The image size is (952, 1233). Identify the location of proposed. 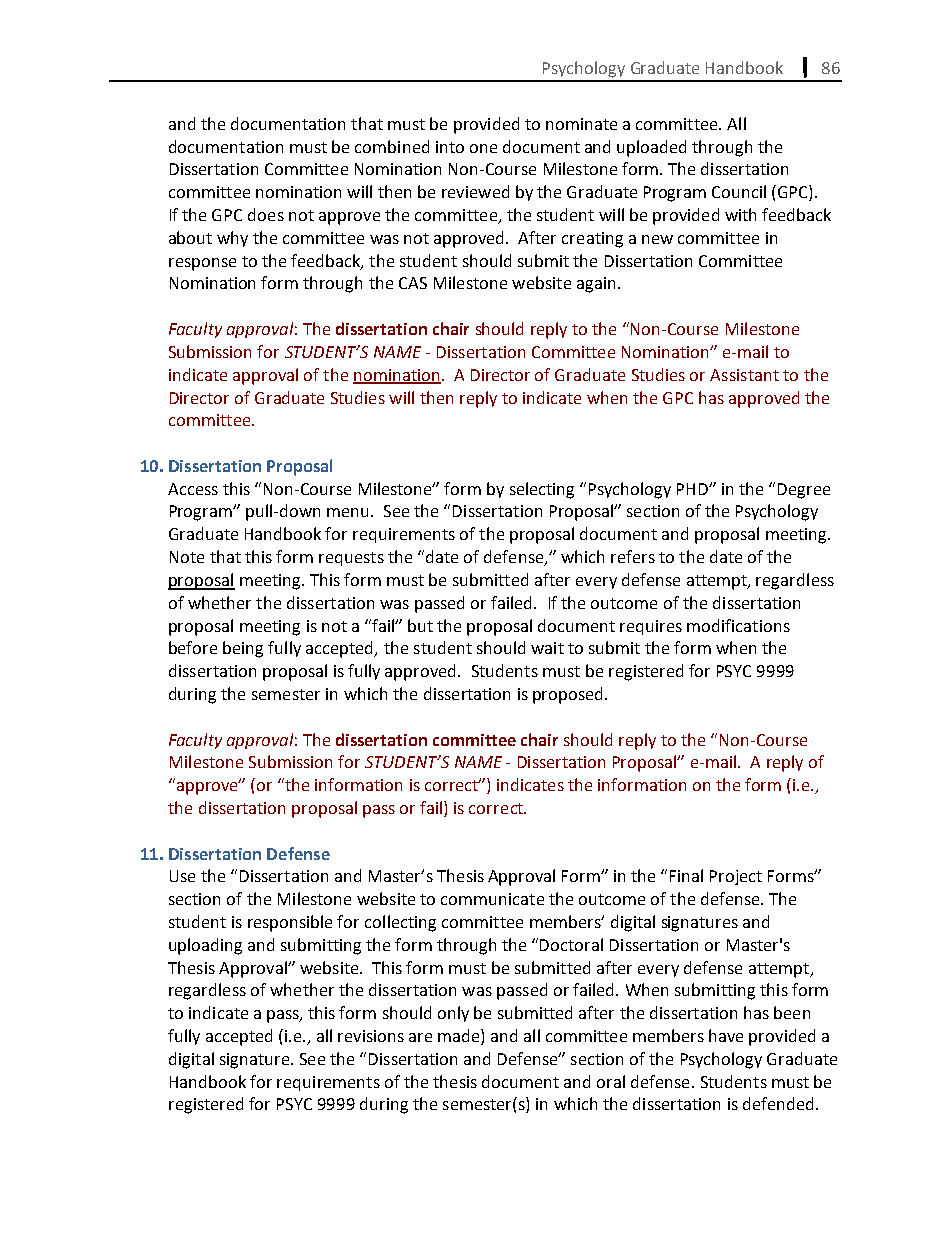
(569, 695).
